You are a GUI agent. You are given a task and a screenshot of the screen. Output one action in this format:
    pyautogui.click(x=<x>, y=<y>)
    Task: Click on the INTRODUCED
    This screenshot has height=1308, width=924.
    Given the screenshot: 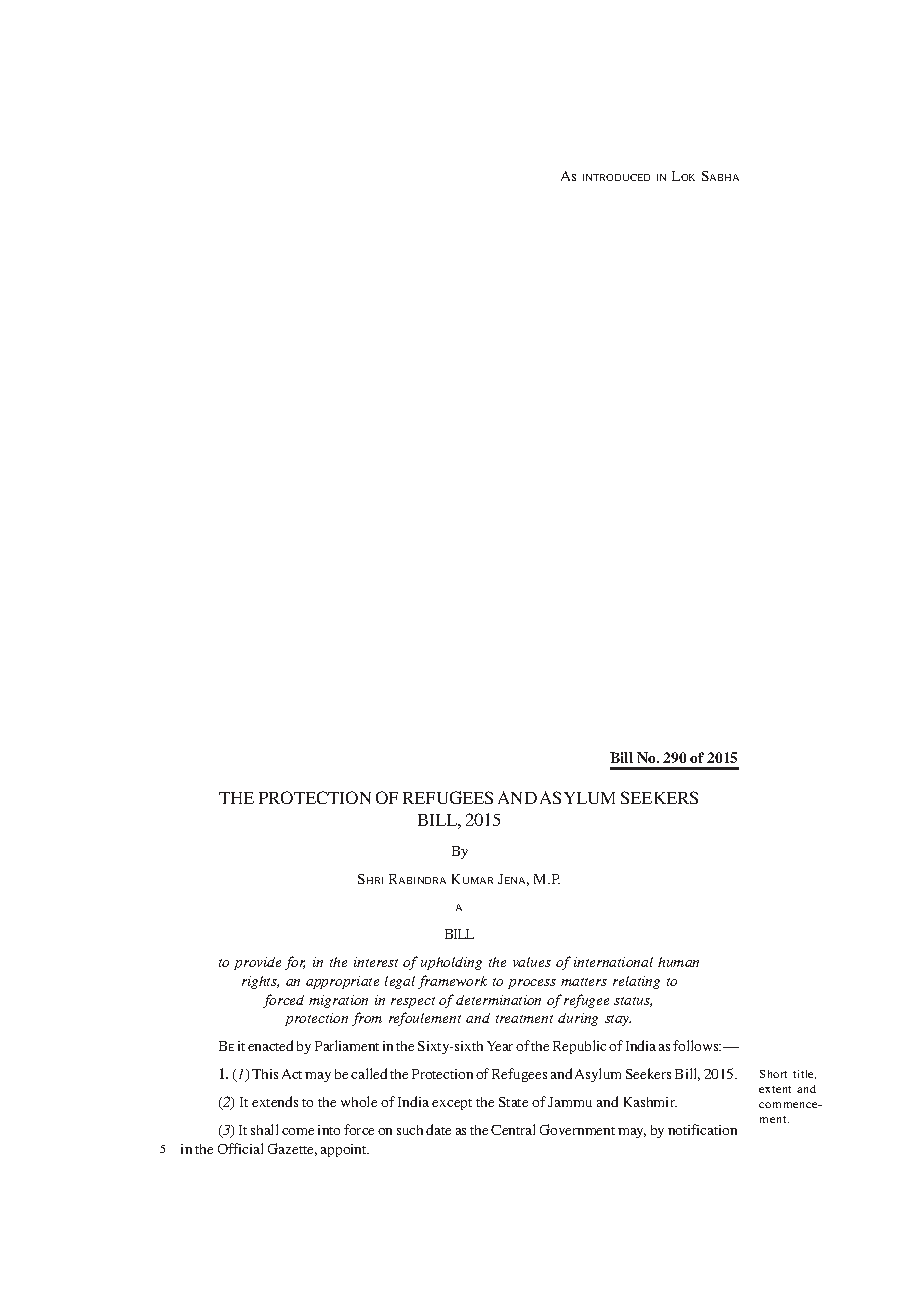 What is the action you would take?
    pyautogui.click(x=616, y=177)
